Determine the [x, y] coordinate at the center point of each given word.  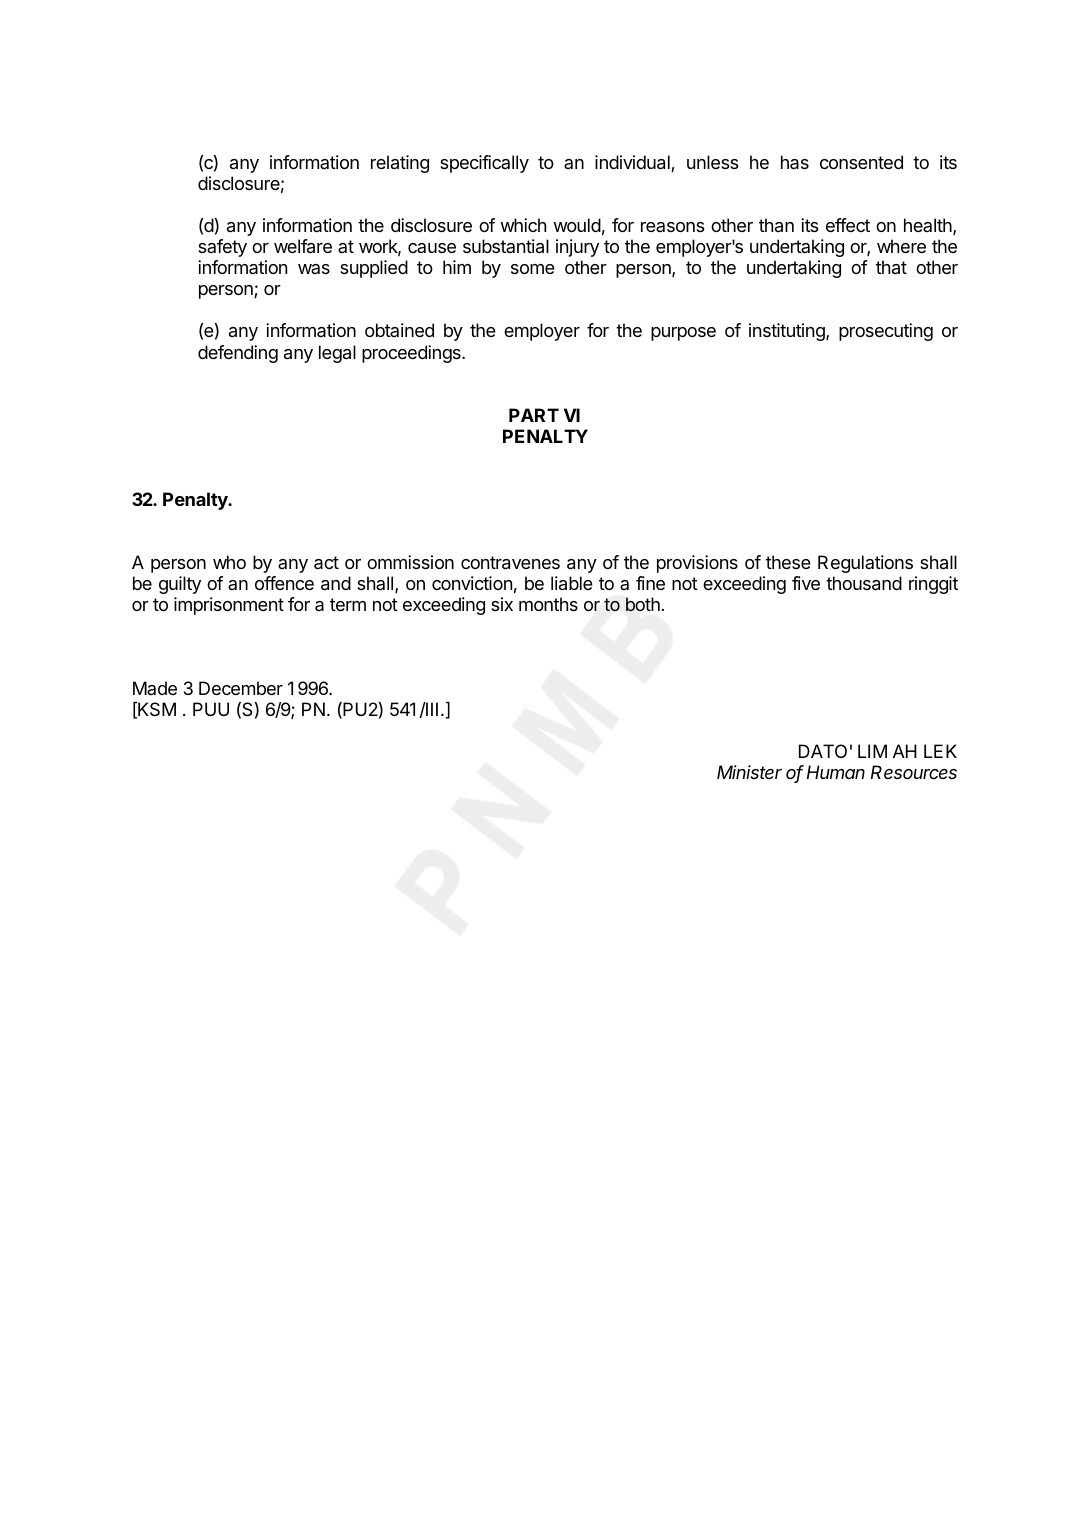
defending [238, 354]
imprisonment [229, 606]
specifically [484, 164]
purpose [683, 334]
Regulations [865, 564]
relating [400, 164]
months [548, 604]
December [241, 688]
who [229, 562]
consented [861, 162]
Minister [749, 772]
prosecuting [886, 332]
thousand [864, 583]
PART [534, 415]
